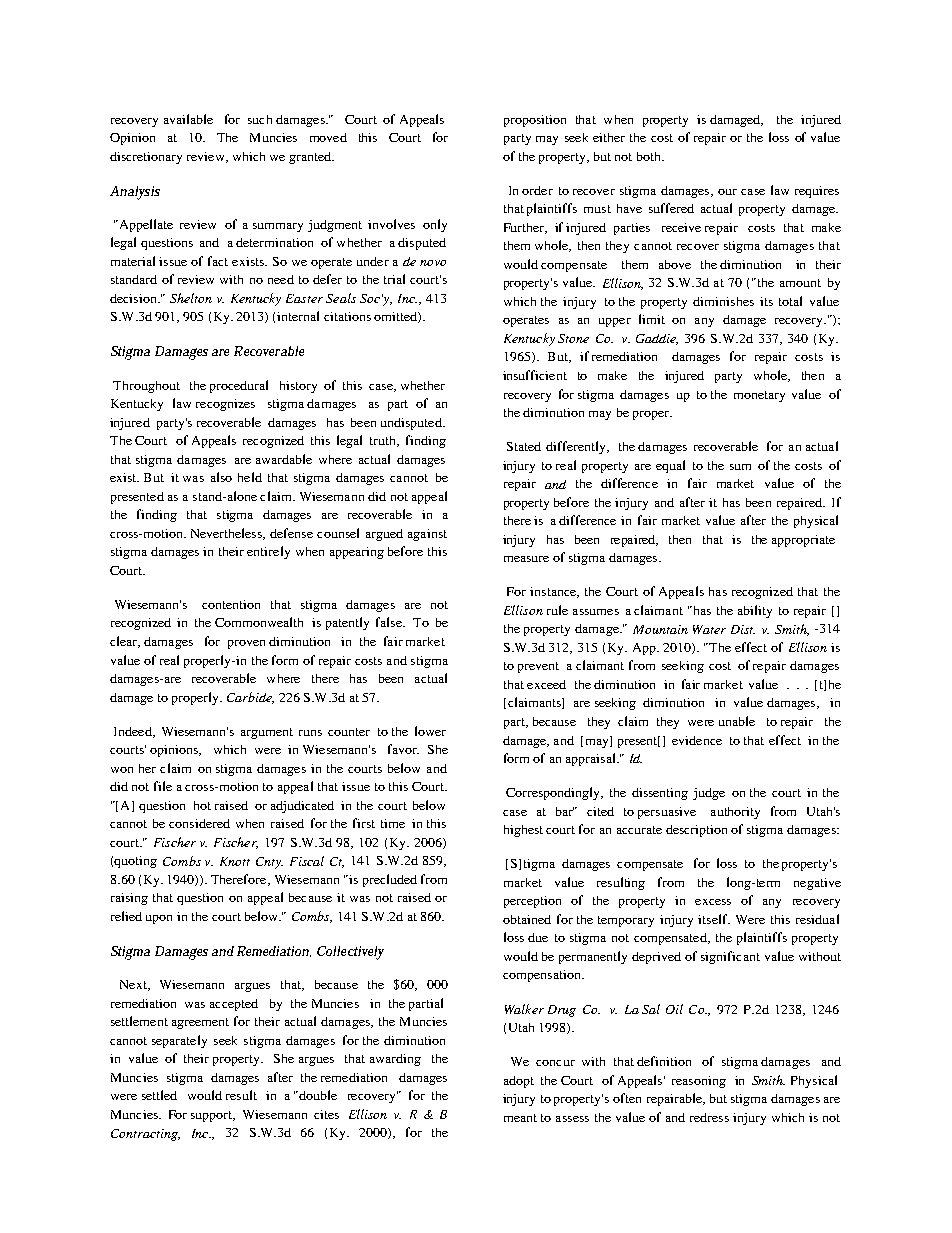 The image size is (952, 1233). I want to click on highest, so click(523, 831).
